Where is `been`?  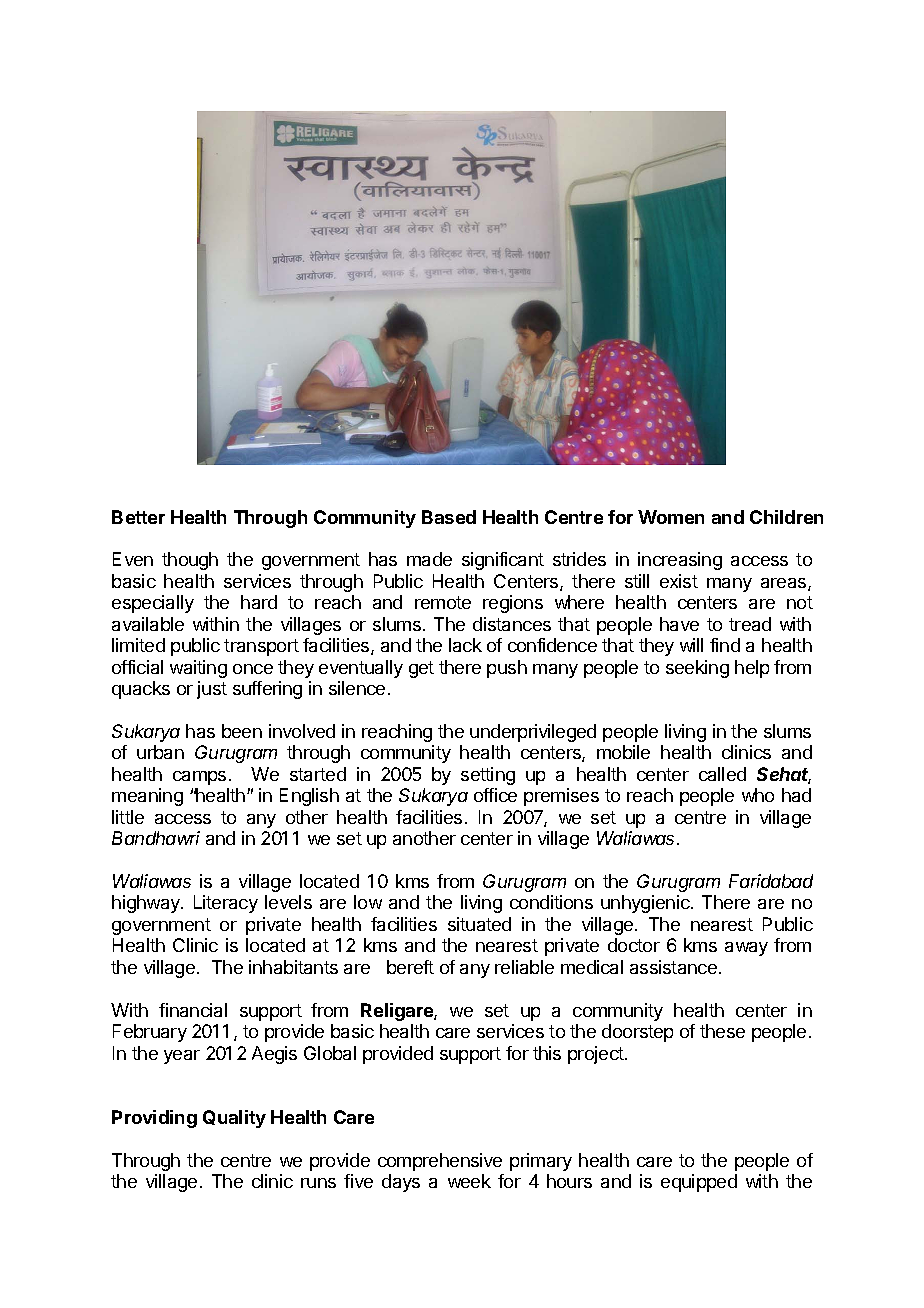 been is located at coordinates (242, 731).
